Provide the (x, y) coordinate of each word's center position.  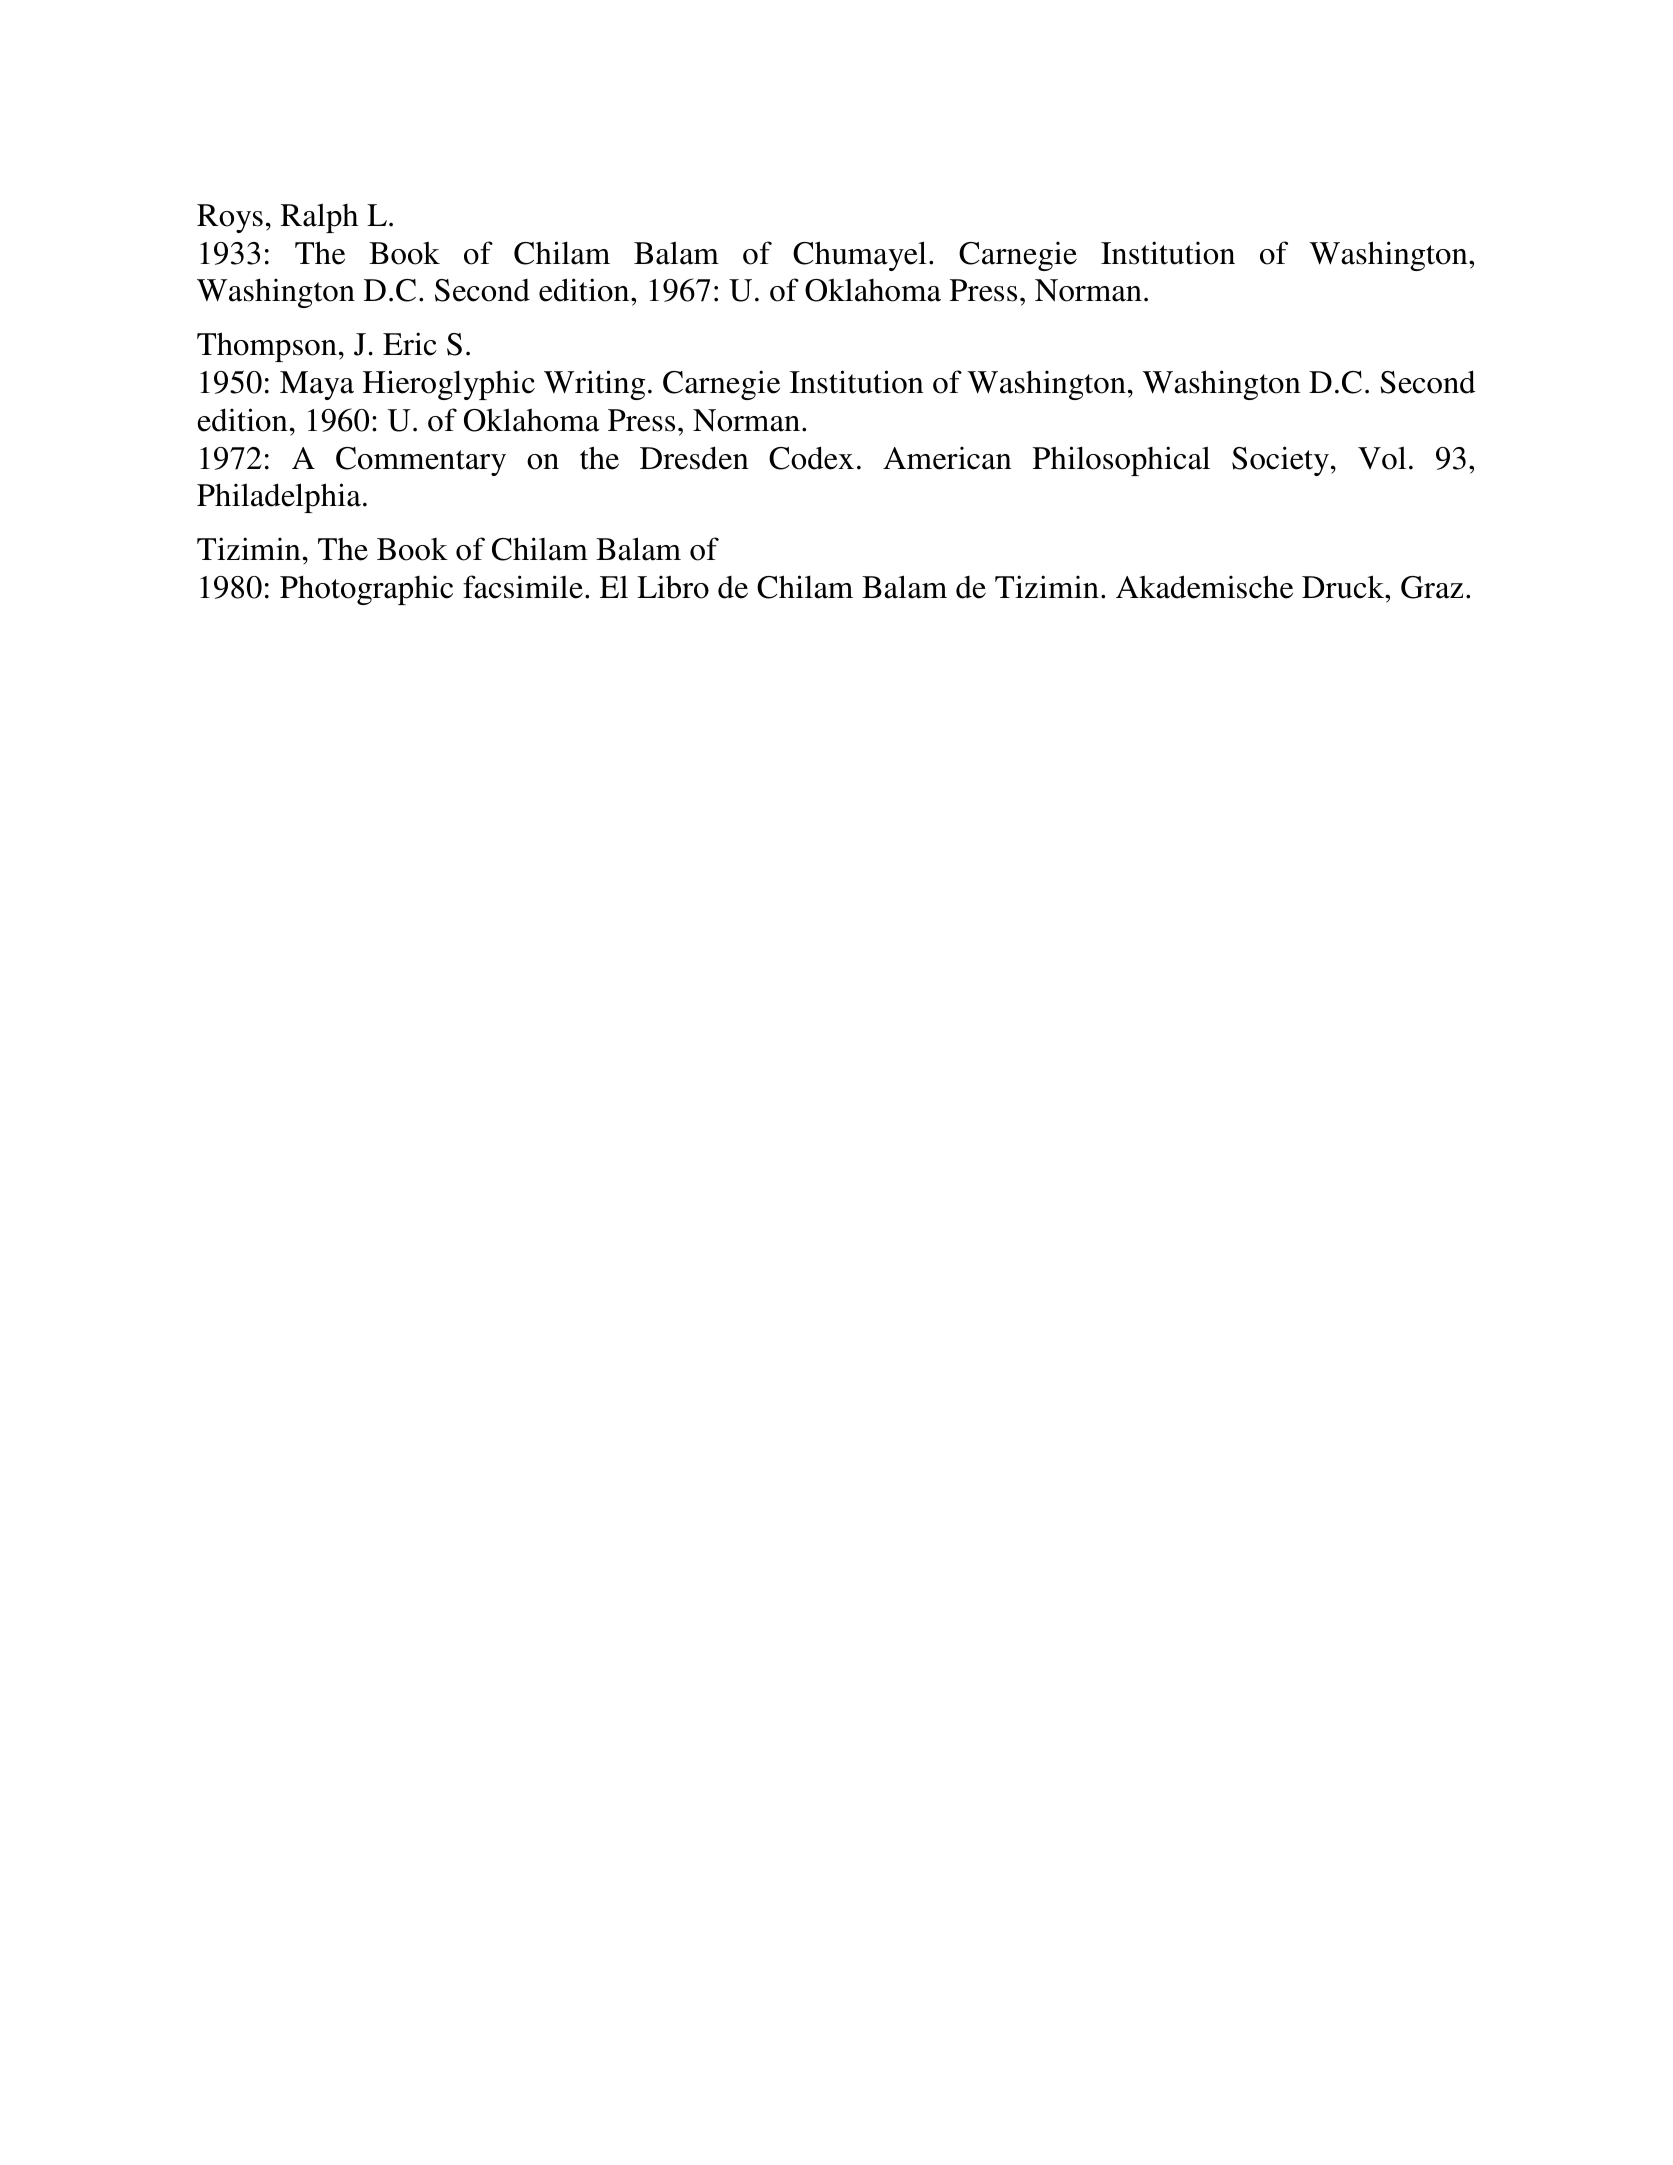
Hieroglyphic (449, 385)
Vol (1382, 458)
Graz (1432, 587)
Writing (594, 385)
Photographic (366, 590)
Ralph (319, 218)
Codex (811, 458)
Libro (673, 587)
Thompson (267, 347)
